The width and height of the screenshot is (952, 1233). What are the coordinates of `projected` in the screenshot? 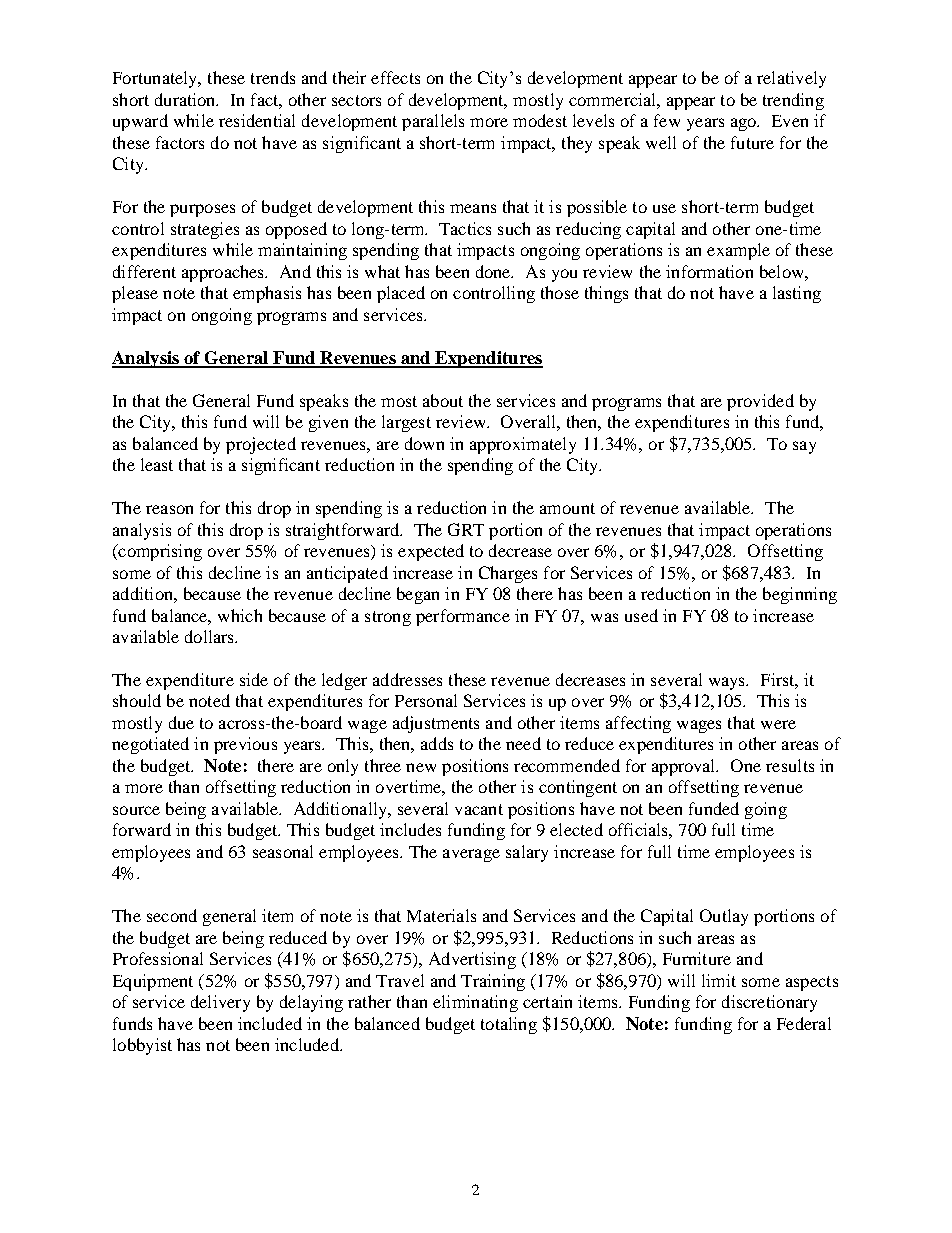 It's located at (261, 445).
